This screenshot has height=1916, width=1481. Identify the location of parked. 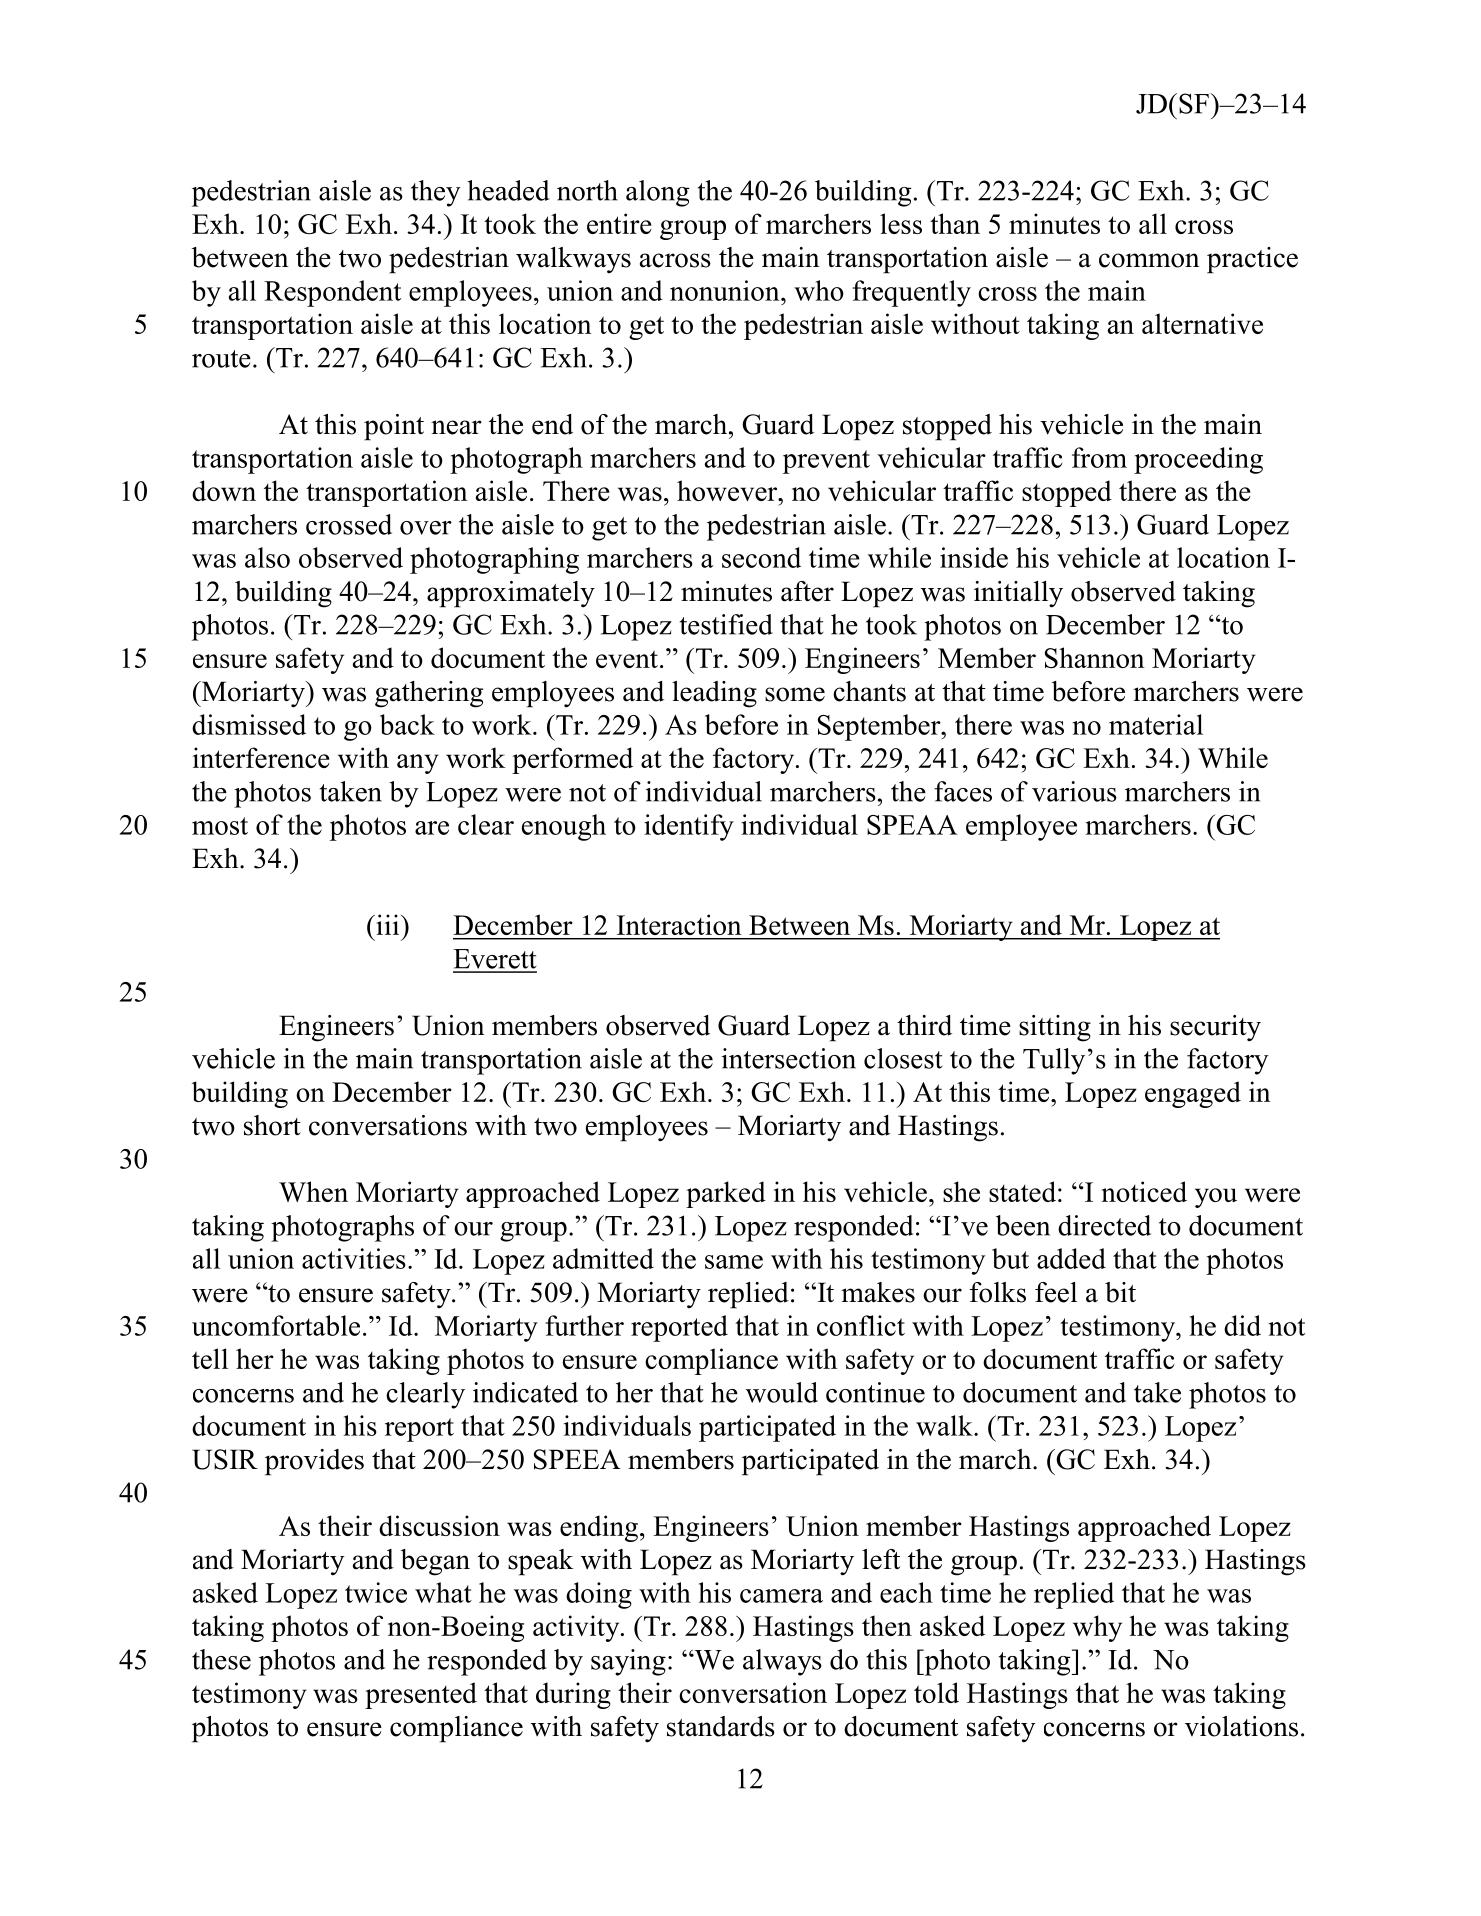
(726, 1194).
